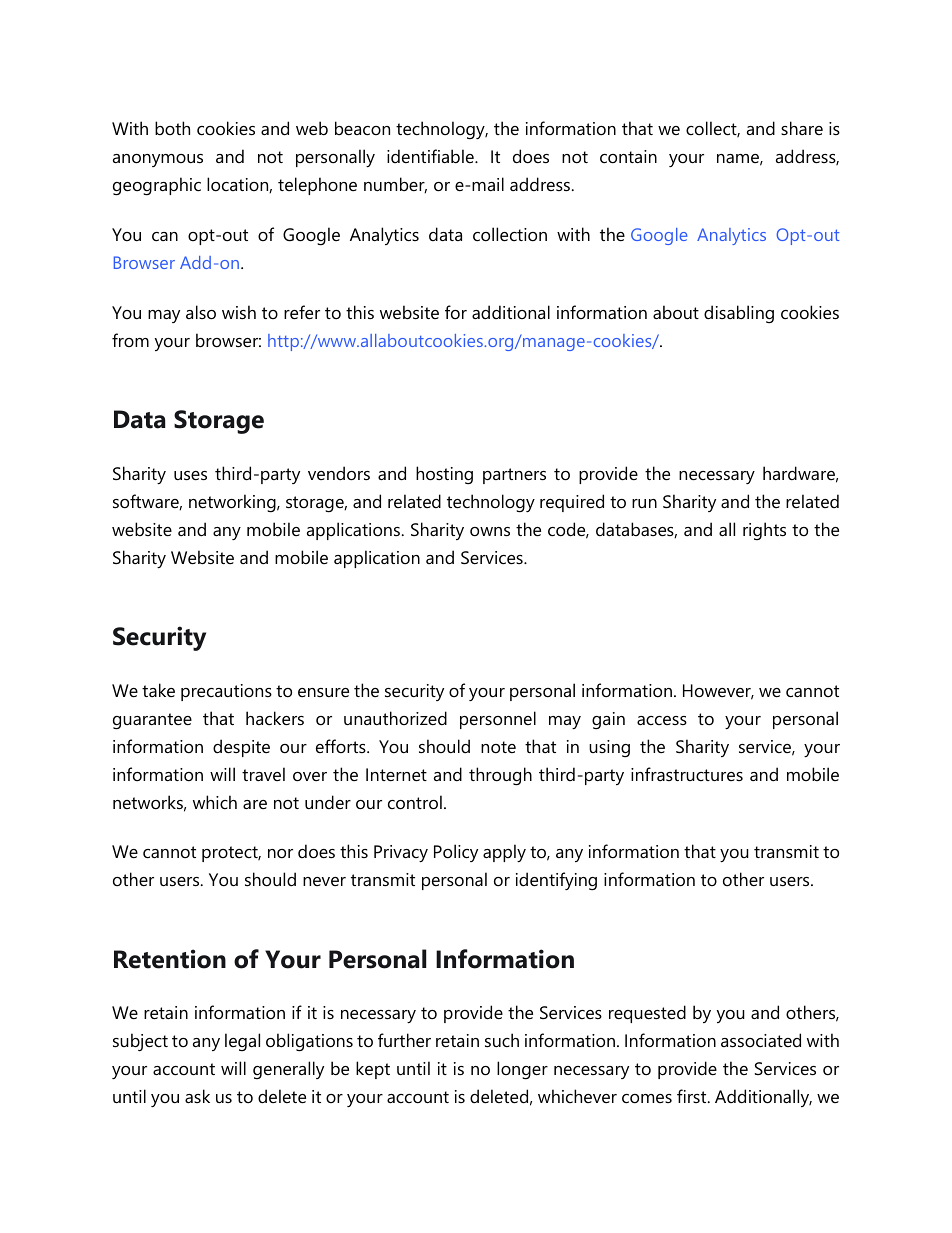 Image resolution: width=952 pixels, height=1233 pixels. Describe the element at coordinates (456, 853) in the screenshot. I see `Policy` at that location.
